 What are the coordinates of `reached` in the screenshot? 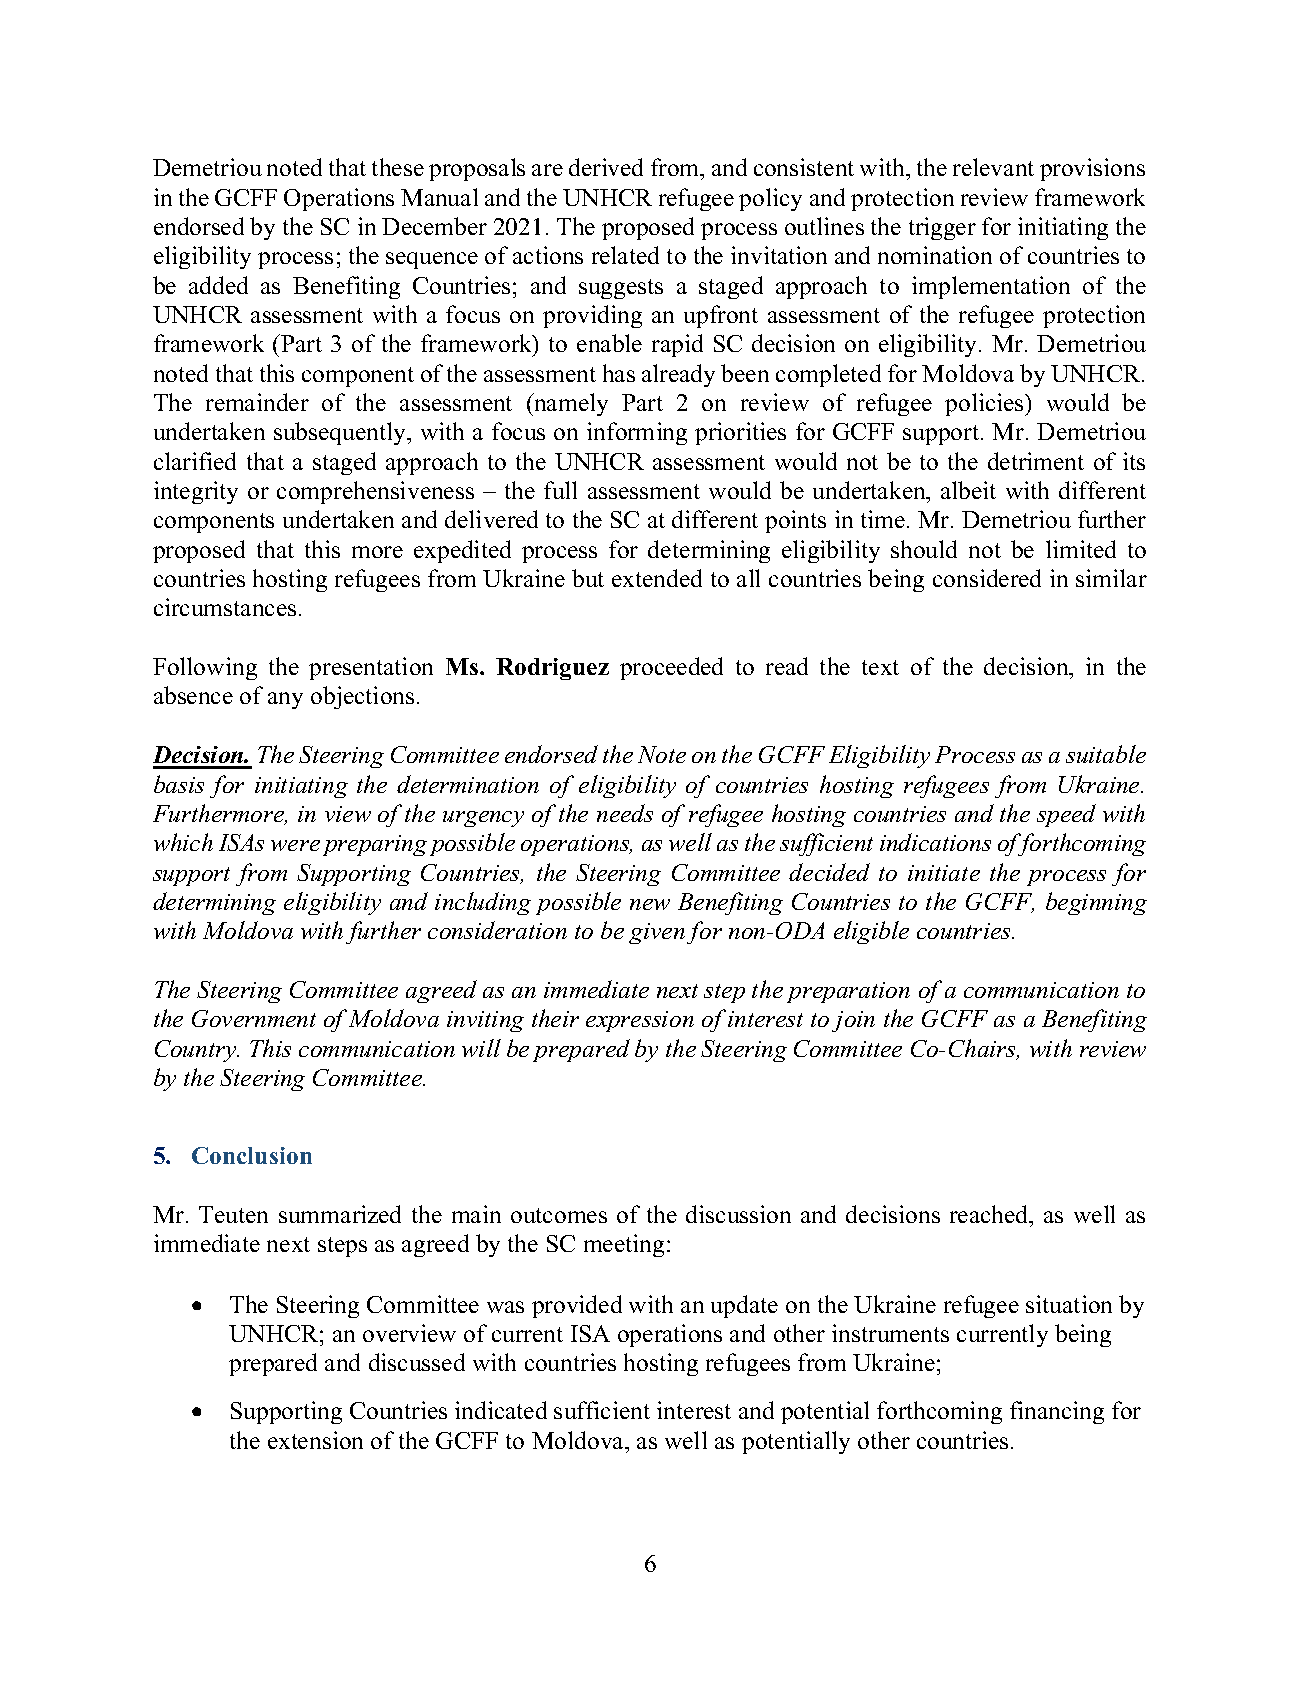 It's located at (990, 1214).
